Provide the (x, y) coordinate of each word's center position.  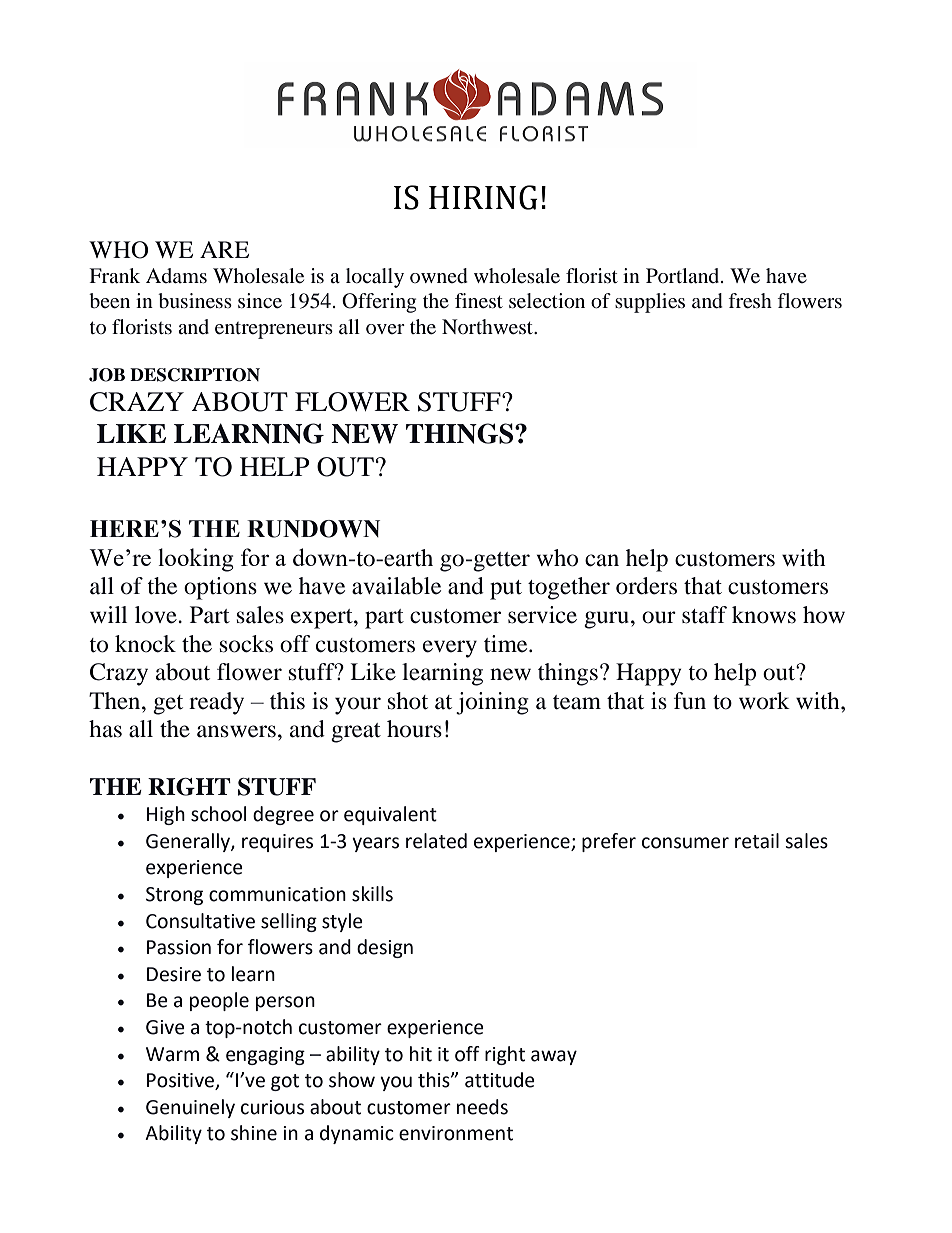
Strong (174, 896)
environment (456, 1133)
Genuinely (190, 1108)
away (554, 1057)
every (450, 649)
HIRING (483, 197)
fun (690, 701)
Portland (684, 275)
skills (372, 894)
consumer (685, 843)
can (602, 560)
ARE (224, 249)
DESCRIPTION (195, 375)
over (385, 329)
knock (145, 644)
